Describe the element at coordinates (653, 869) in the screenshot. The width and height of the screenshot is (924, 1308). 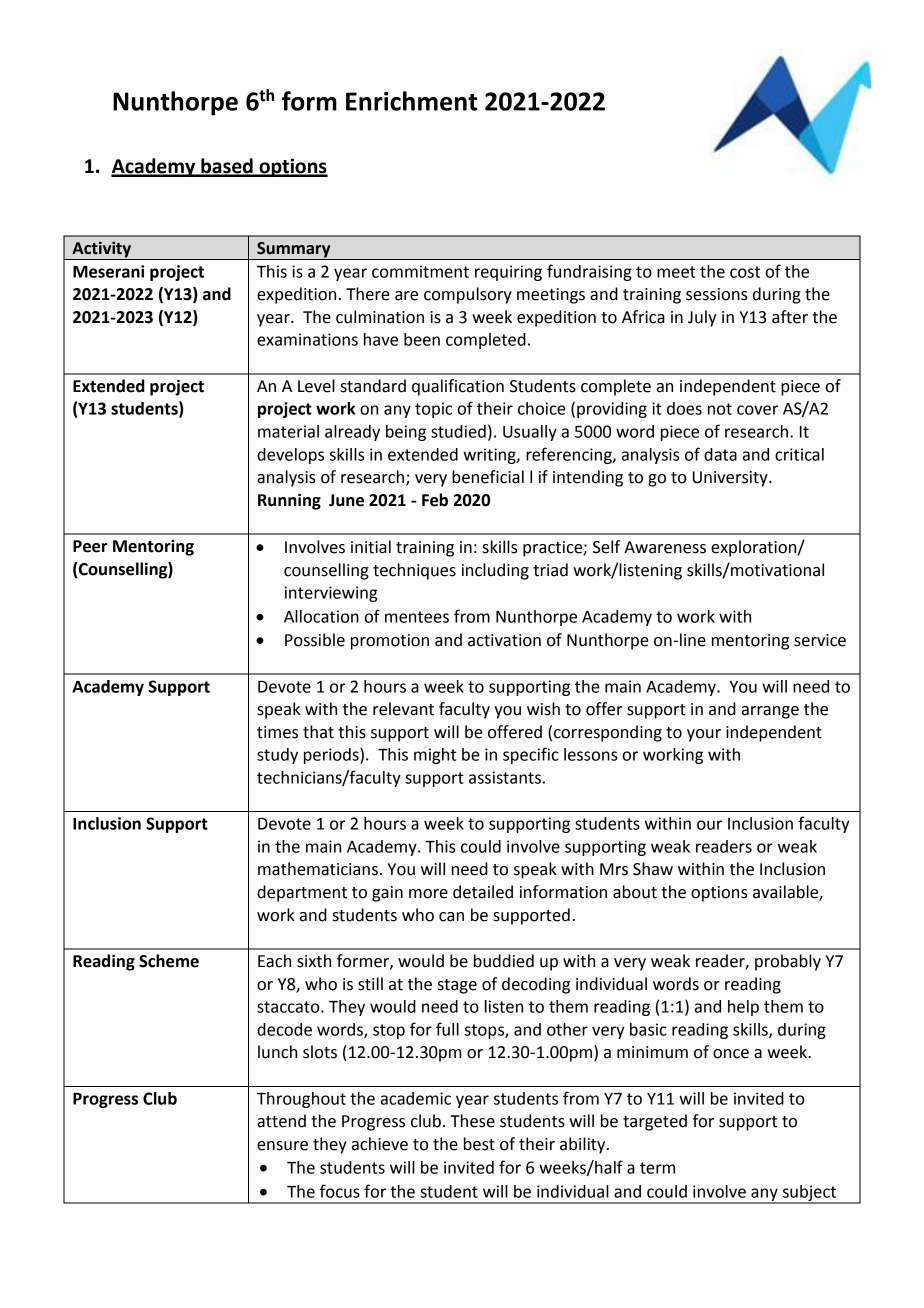
I see `Shaw` at that location.
